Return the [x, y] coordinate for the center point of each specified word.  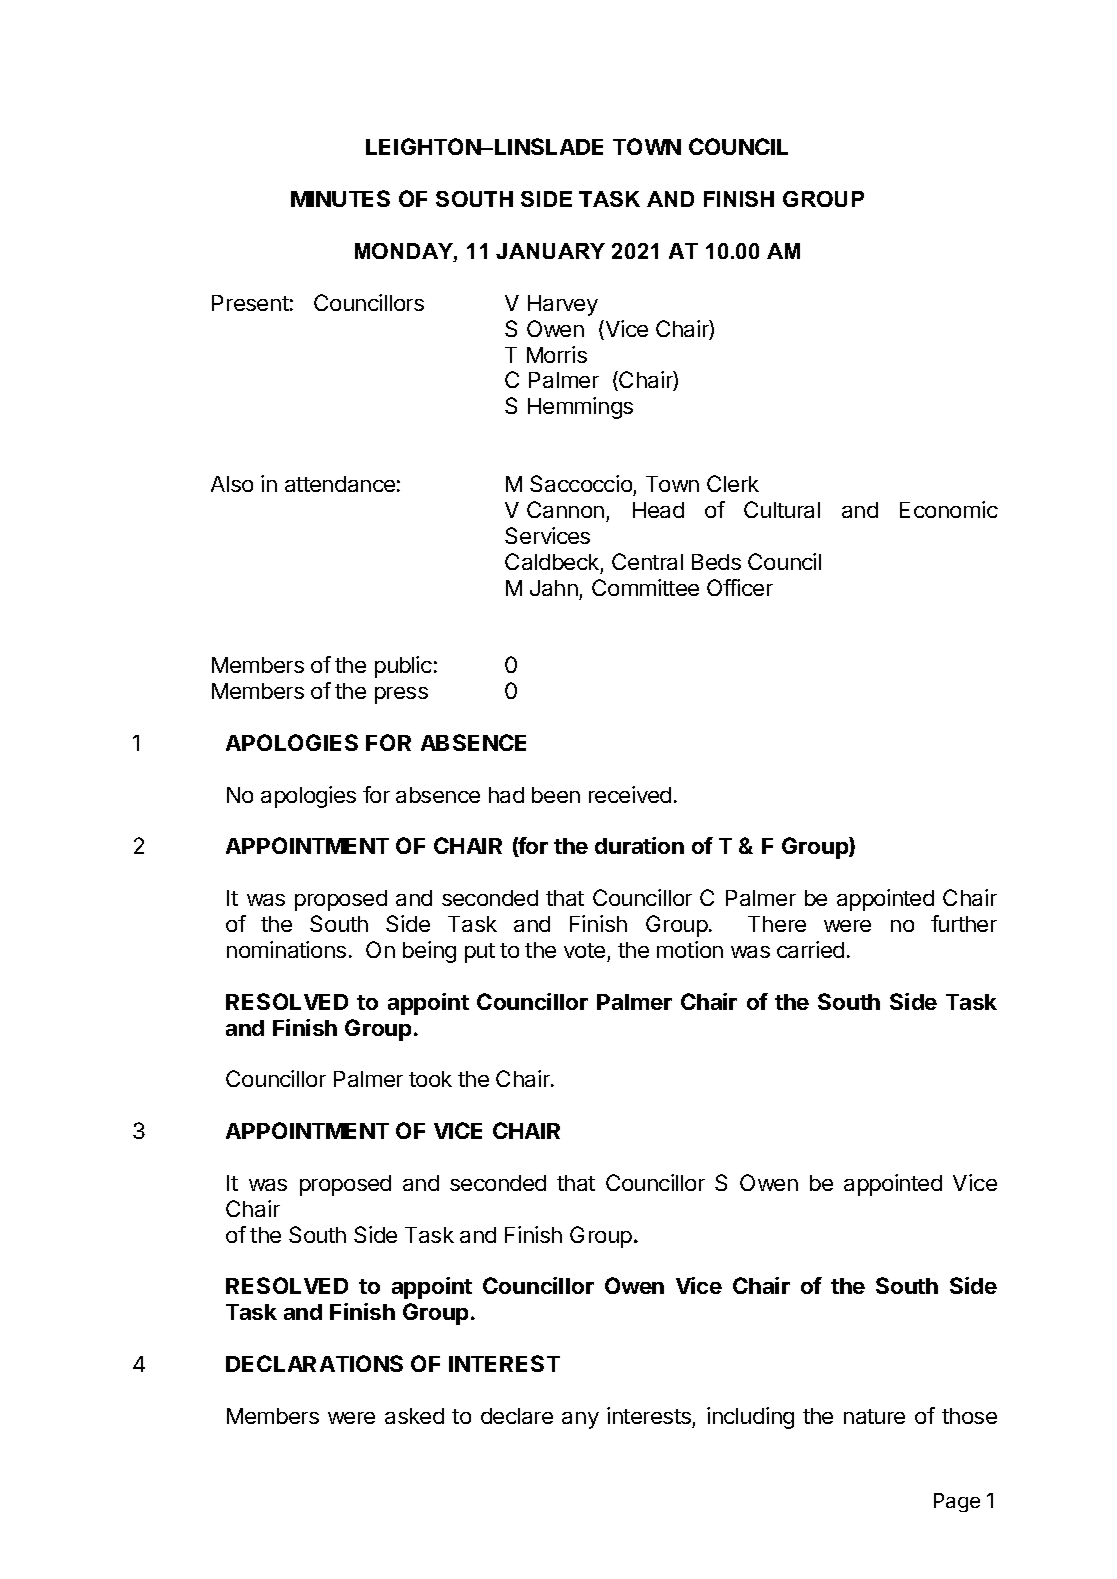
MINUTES [340, 198]
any [580, 1420]
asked [414, 1416]
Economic [949, 509]
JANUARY [550, 251]
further [964, 923]
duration [639, 845]
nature [874, 1416]
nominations [286, 949]
